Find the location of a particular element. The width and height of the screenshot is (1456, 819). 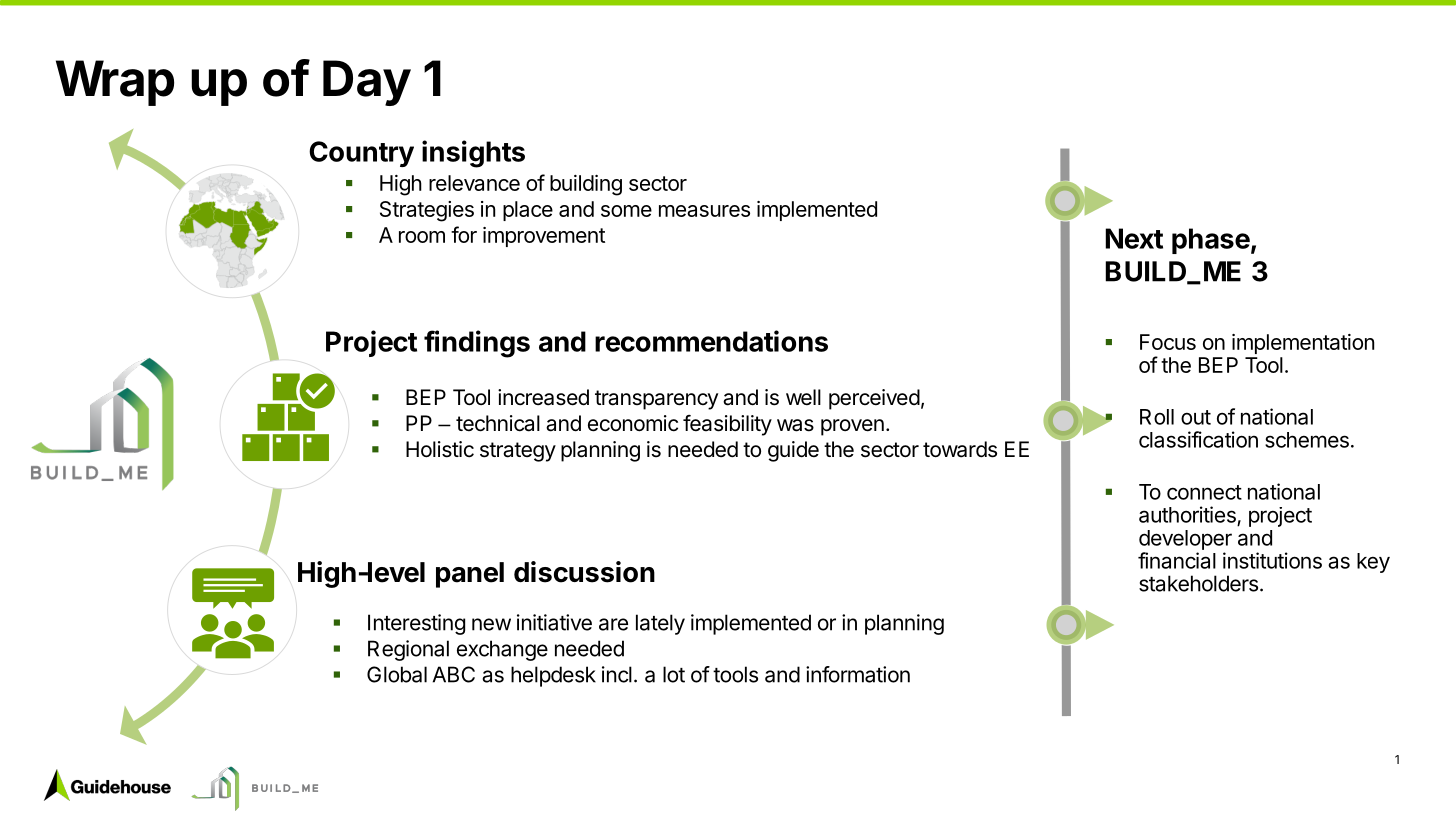

well is located at coordinates (803, 397).
